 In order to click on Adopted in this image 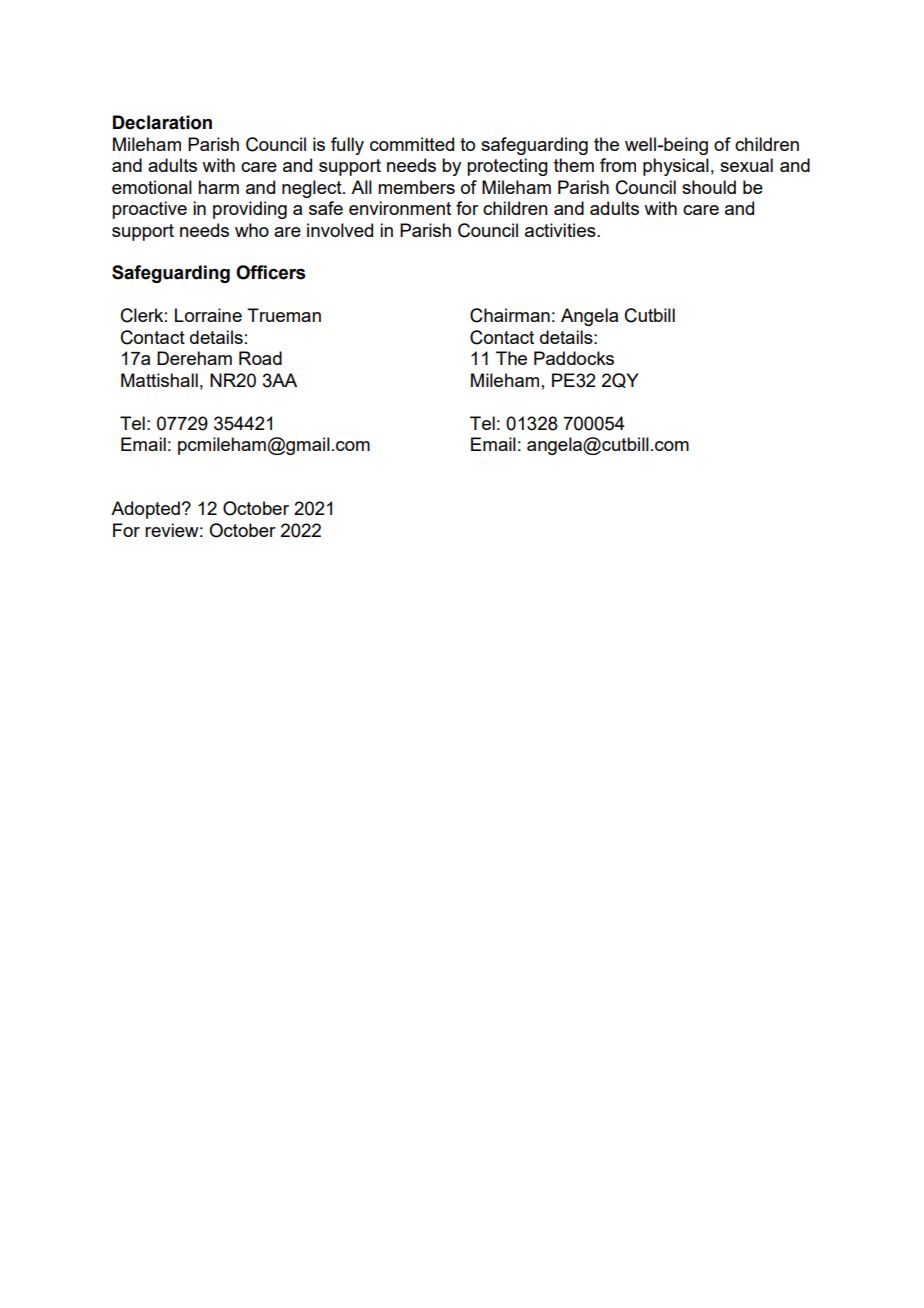, I will do `click(145, 510)`.
